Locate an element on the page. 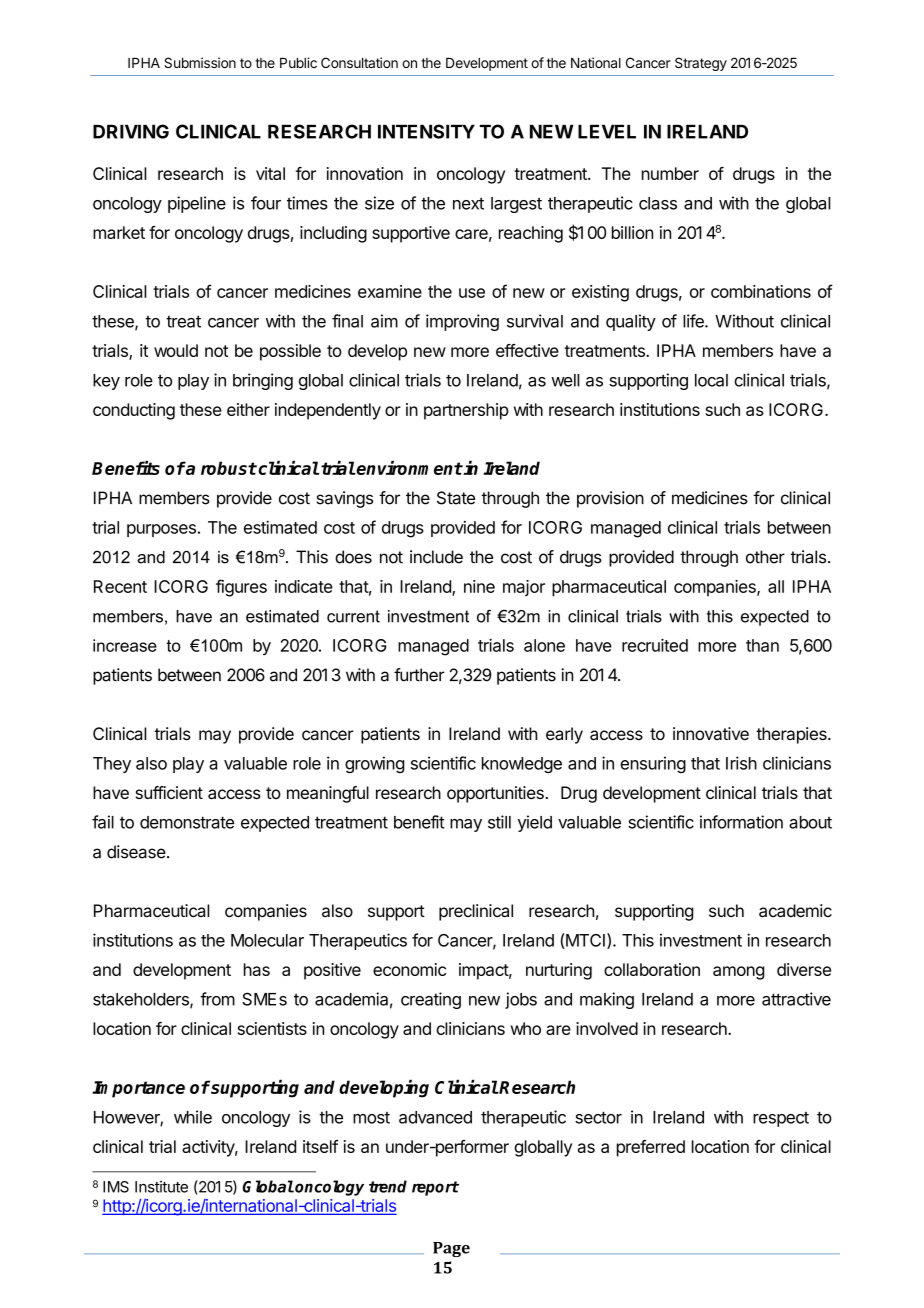  INTENSITY is located at coordinates (426, 131).
